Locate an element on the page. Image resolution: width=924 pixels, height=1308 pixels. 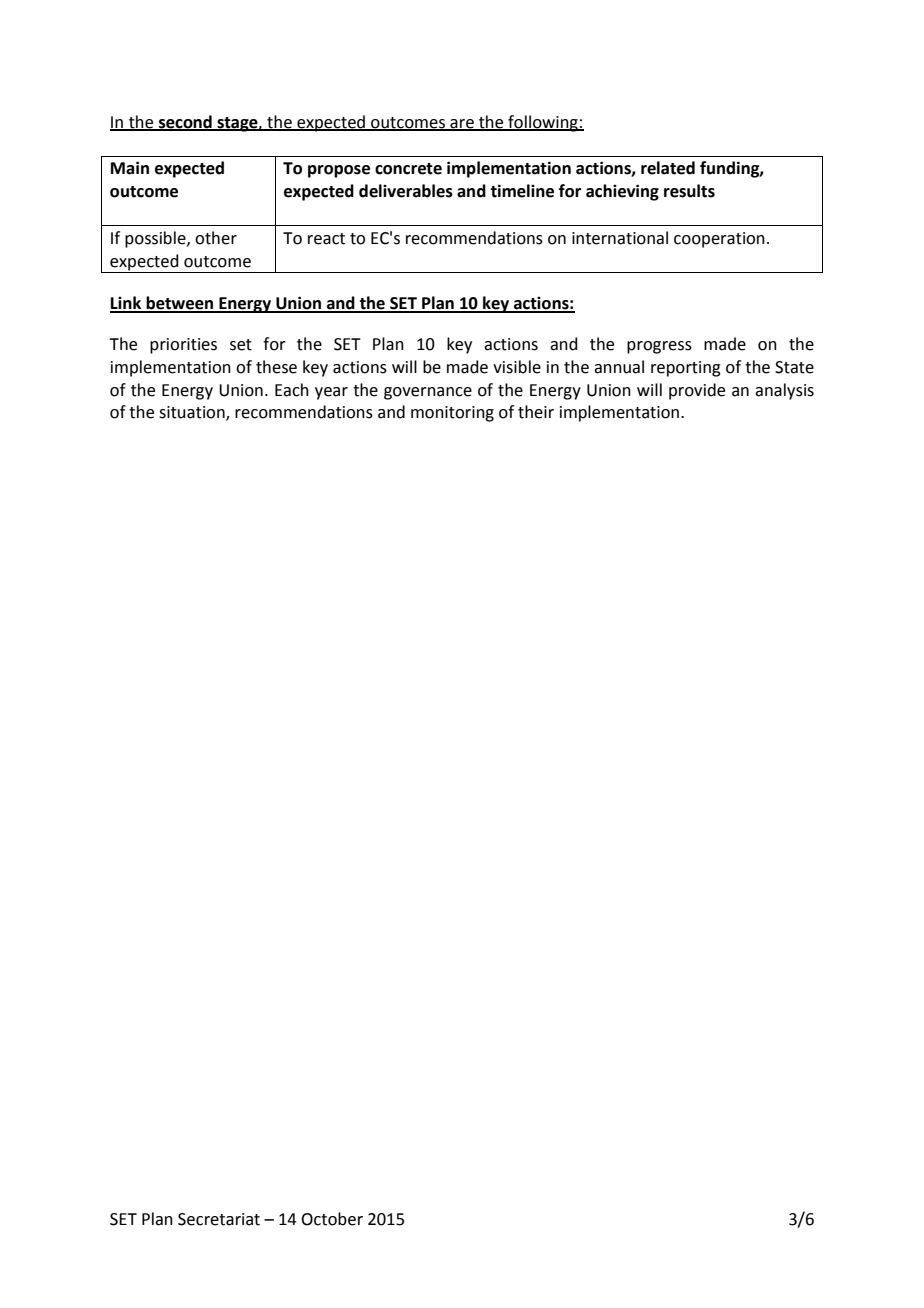
Each is located at coordinates (292, 390).
